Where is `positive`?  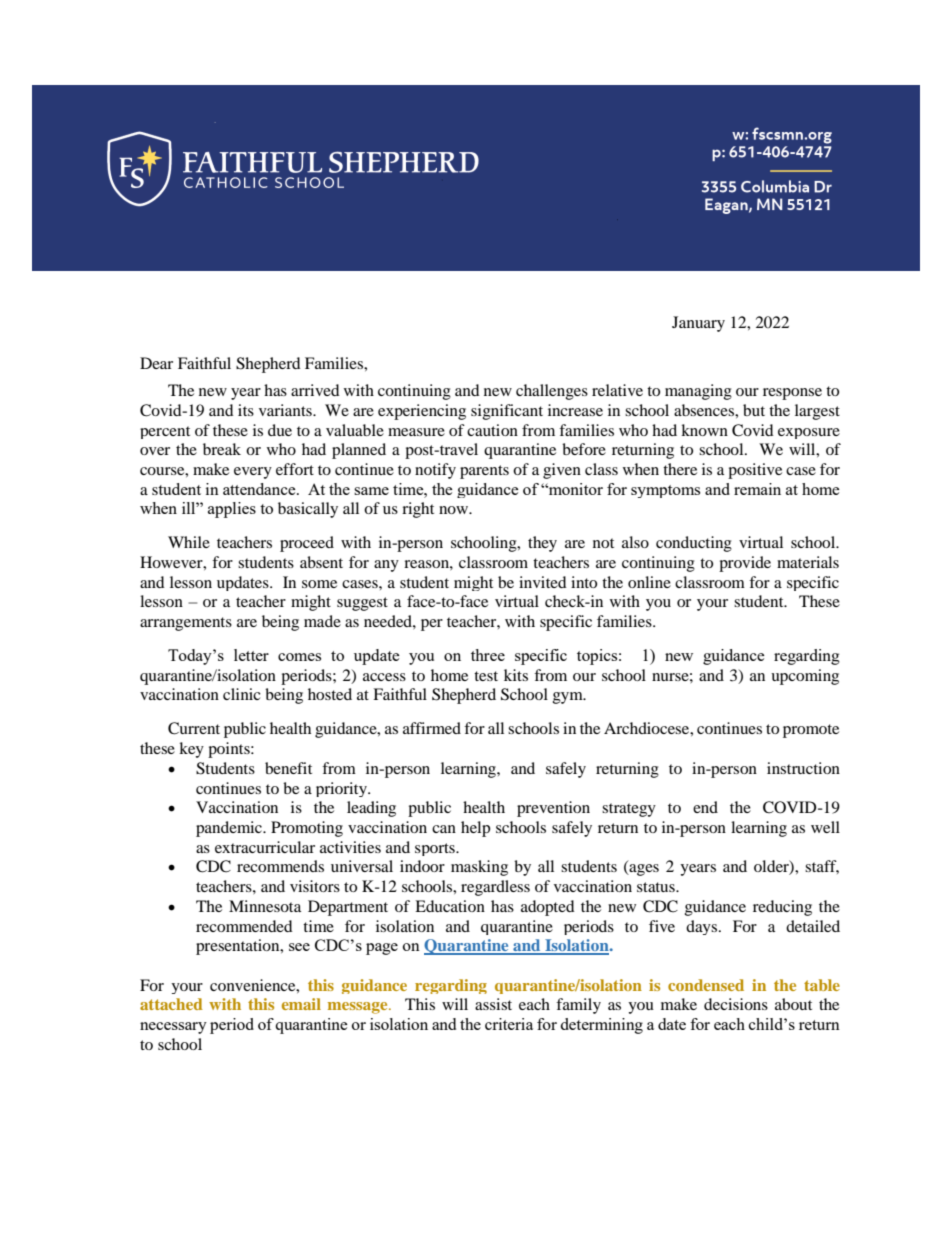 positive is located at coordinates (755, 471).
